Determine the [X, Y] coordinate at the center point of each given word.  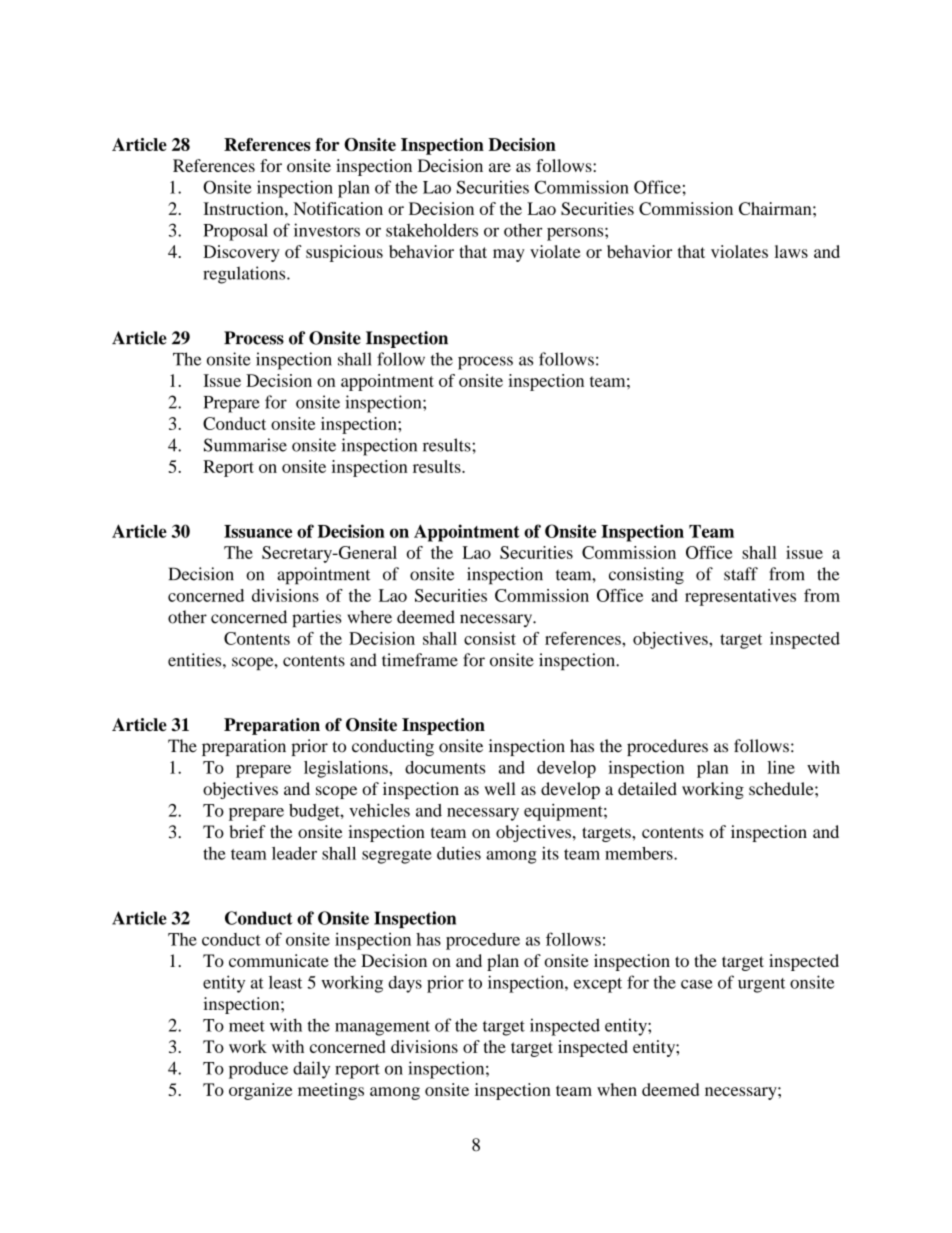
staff [741, 574]
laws [791, 251]
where [369, 617]
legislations [347, 769]
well [500, 789]
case [697, 984]
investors [327, 230]
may [509, 255]
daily [311, 1070]
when [617, 1089]
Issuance [258, 531]
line [781, 767]
